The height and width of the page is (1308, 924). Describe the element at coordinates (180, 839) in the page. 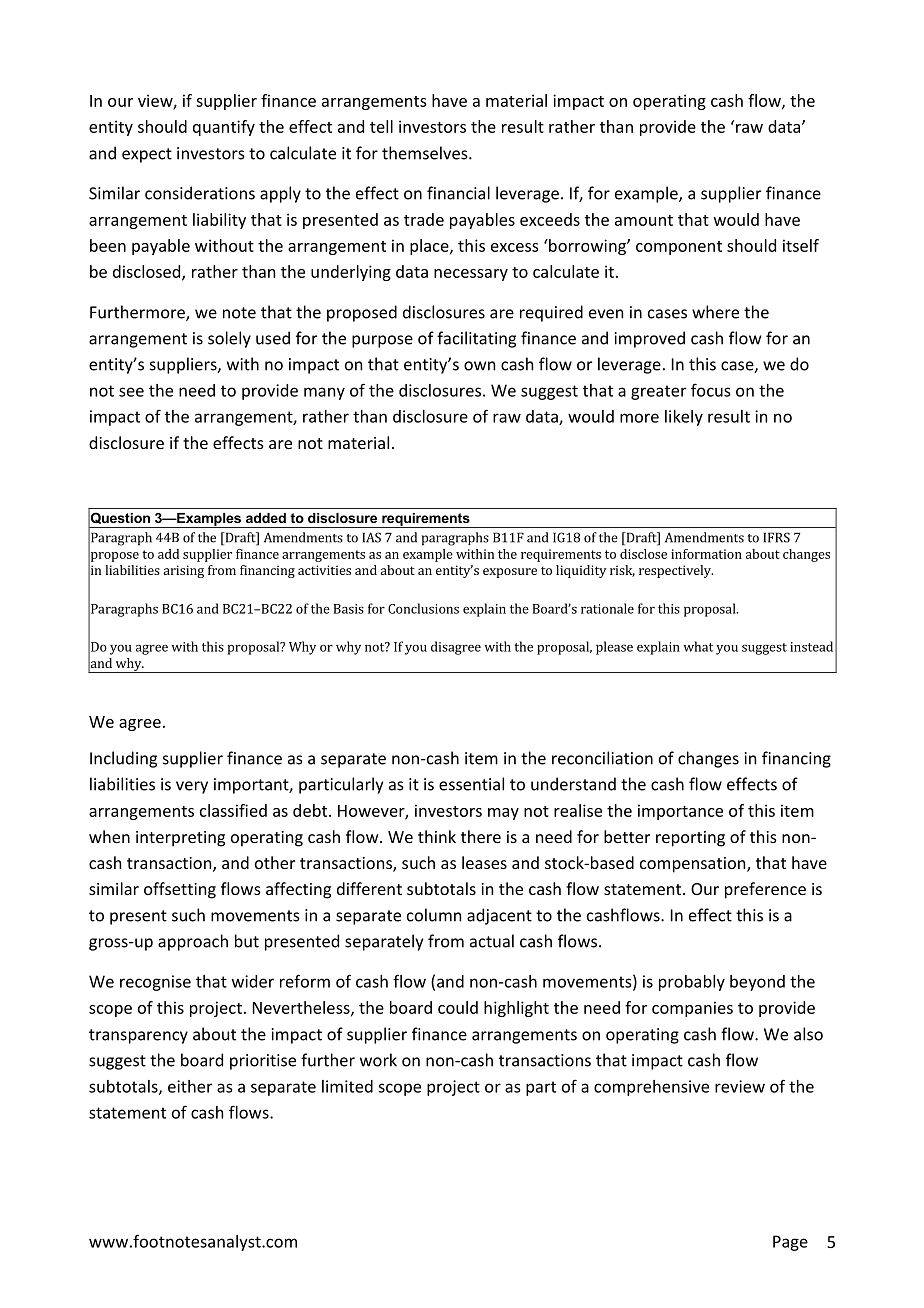

I see `interpreting` at that location.
